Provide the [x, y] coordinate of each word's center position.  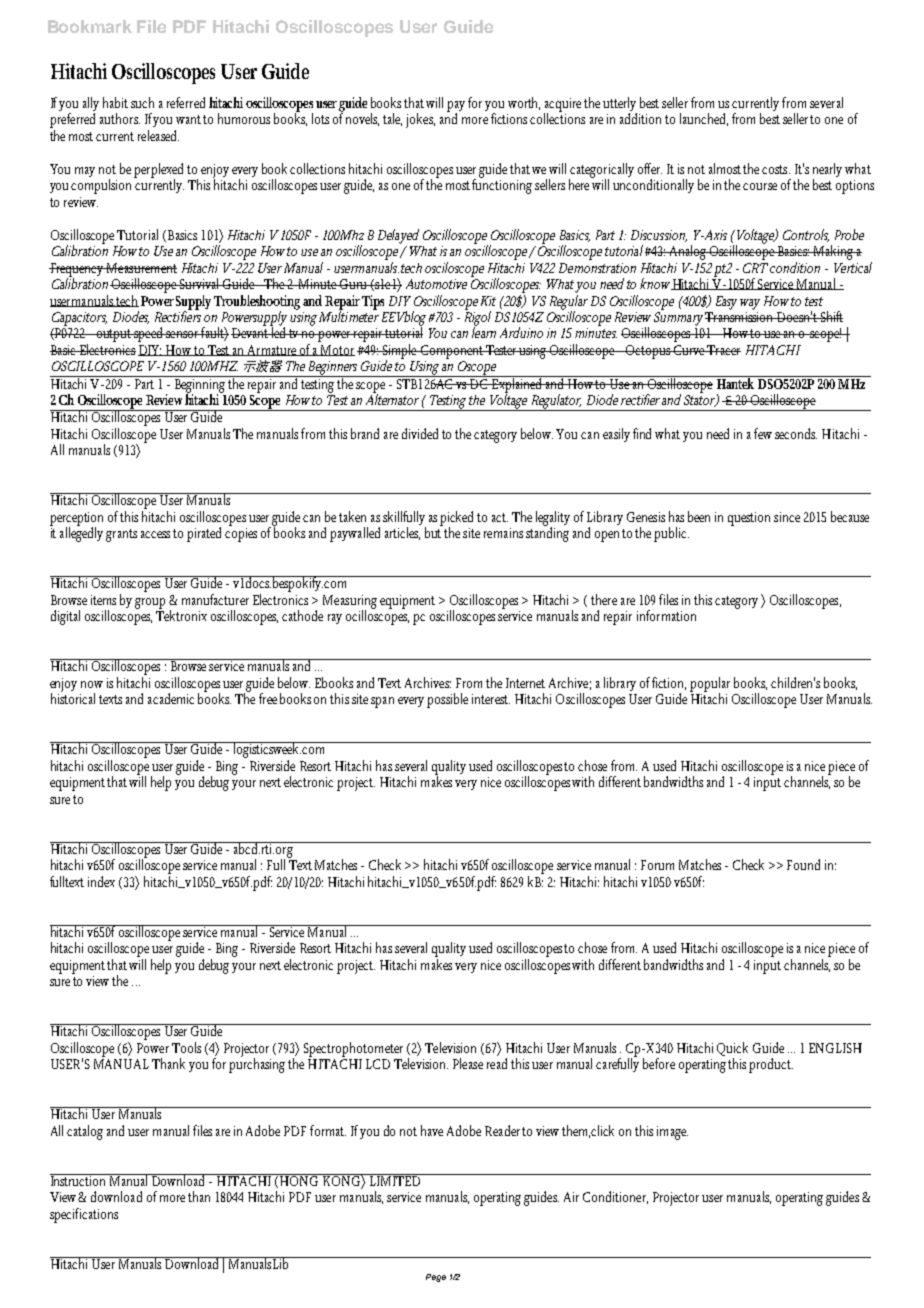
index [101, 881]
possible [447, 700]
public [671, 534]
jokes [420, 120]
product [771, 1065]
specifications [84, 1215]
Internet [525, 683]
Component [452, 352]
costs [776, 169]
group [150, 603]
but [434, 531]
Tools [186, 1047]
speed [149, 334]
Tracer [723, 350]
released [158, 135]
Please [468, 1063]
